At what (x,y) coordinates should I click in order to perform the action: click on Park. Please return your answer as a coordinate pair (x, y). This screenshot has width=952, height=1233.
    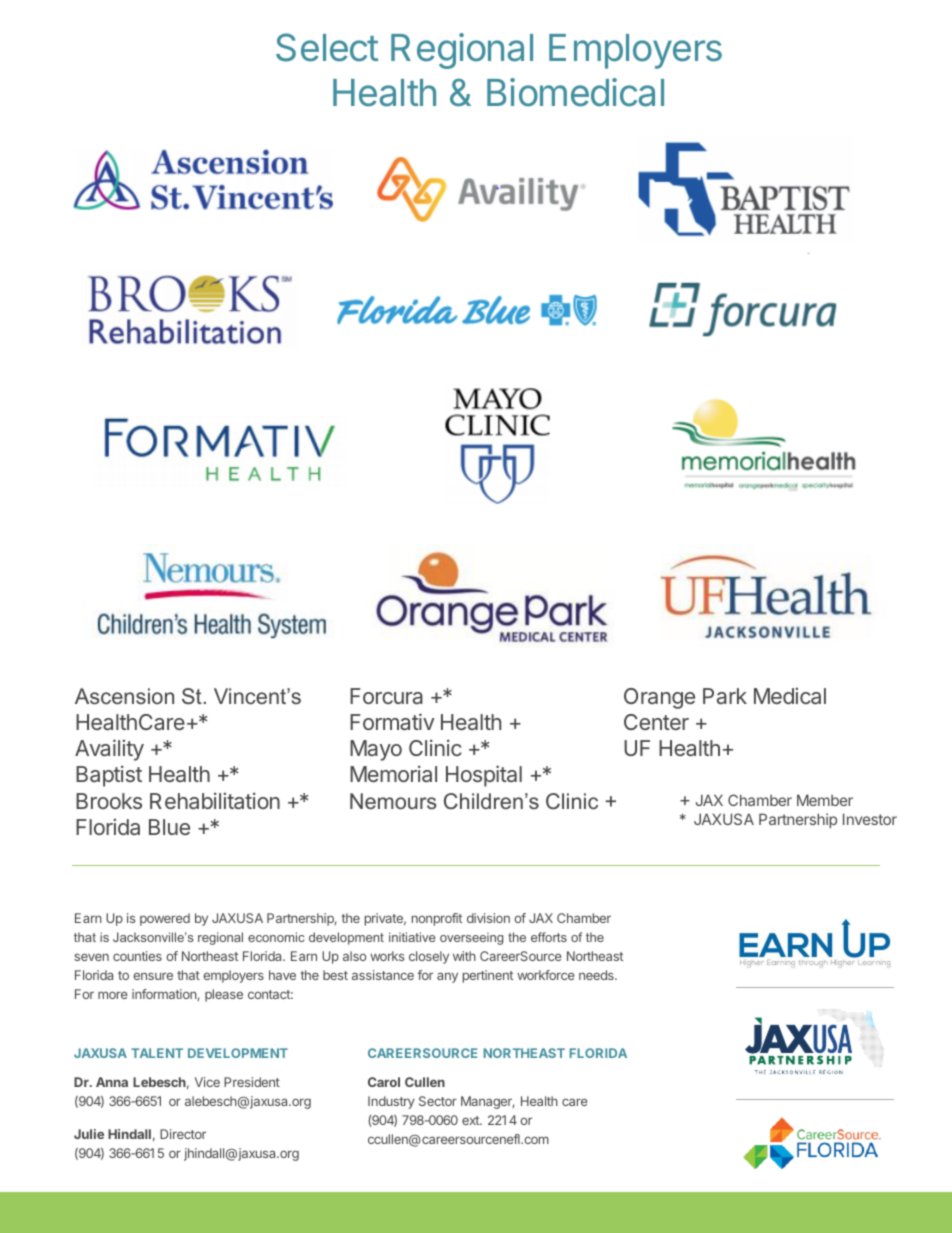
    Looking at the image, I should click on (725, 696).
